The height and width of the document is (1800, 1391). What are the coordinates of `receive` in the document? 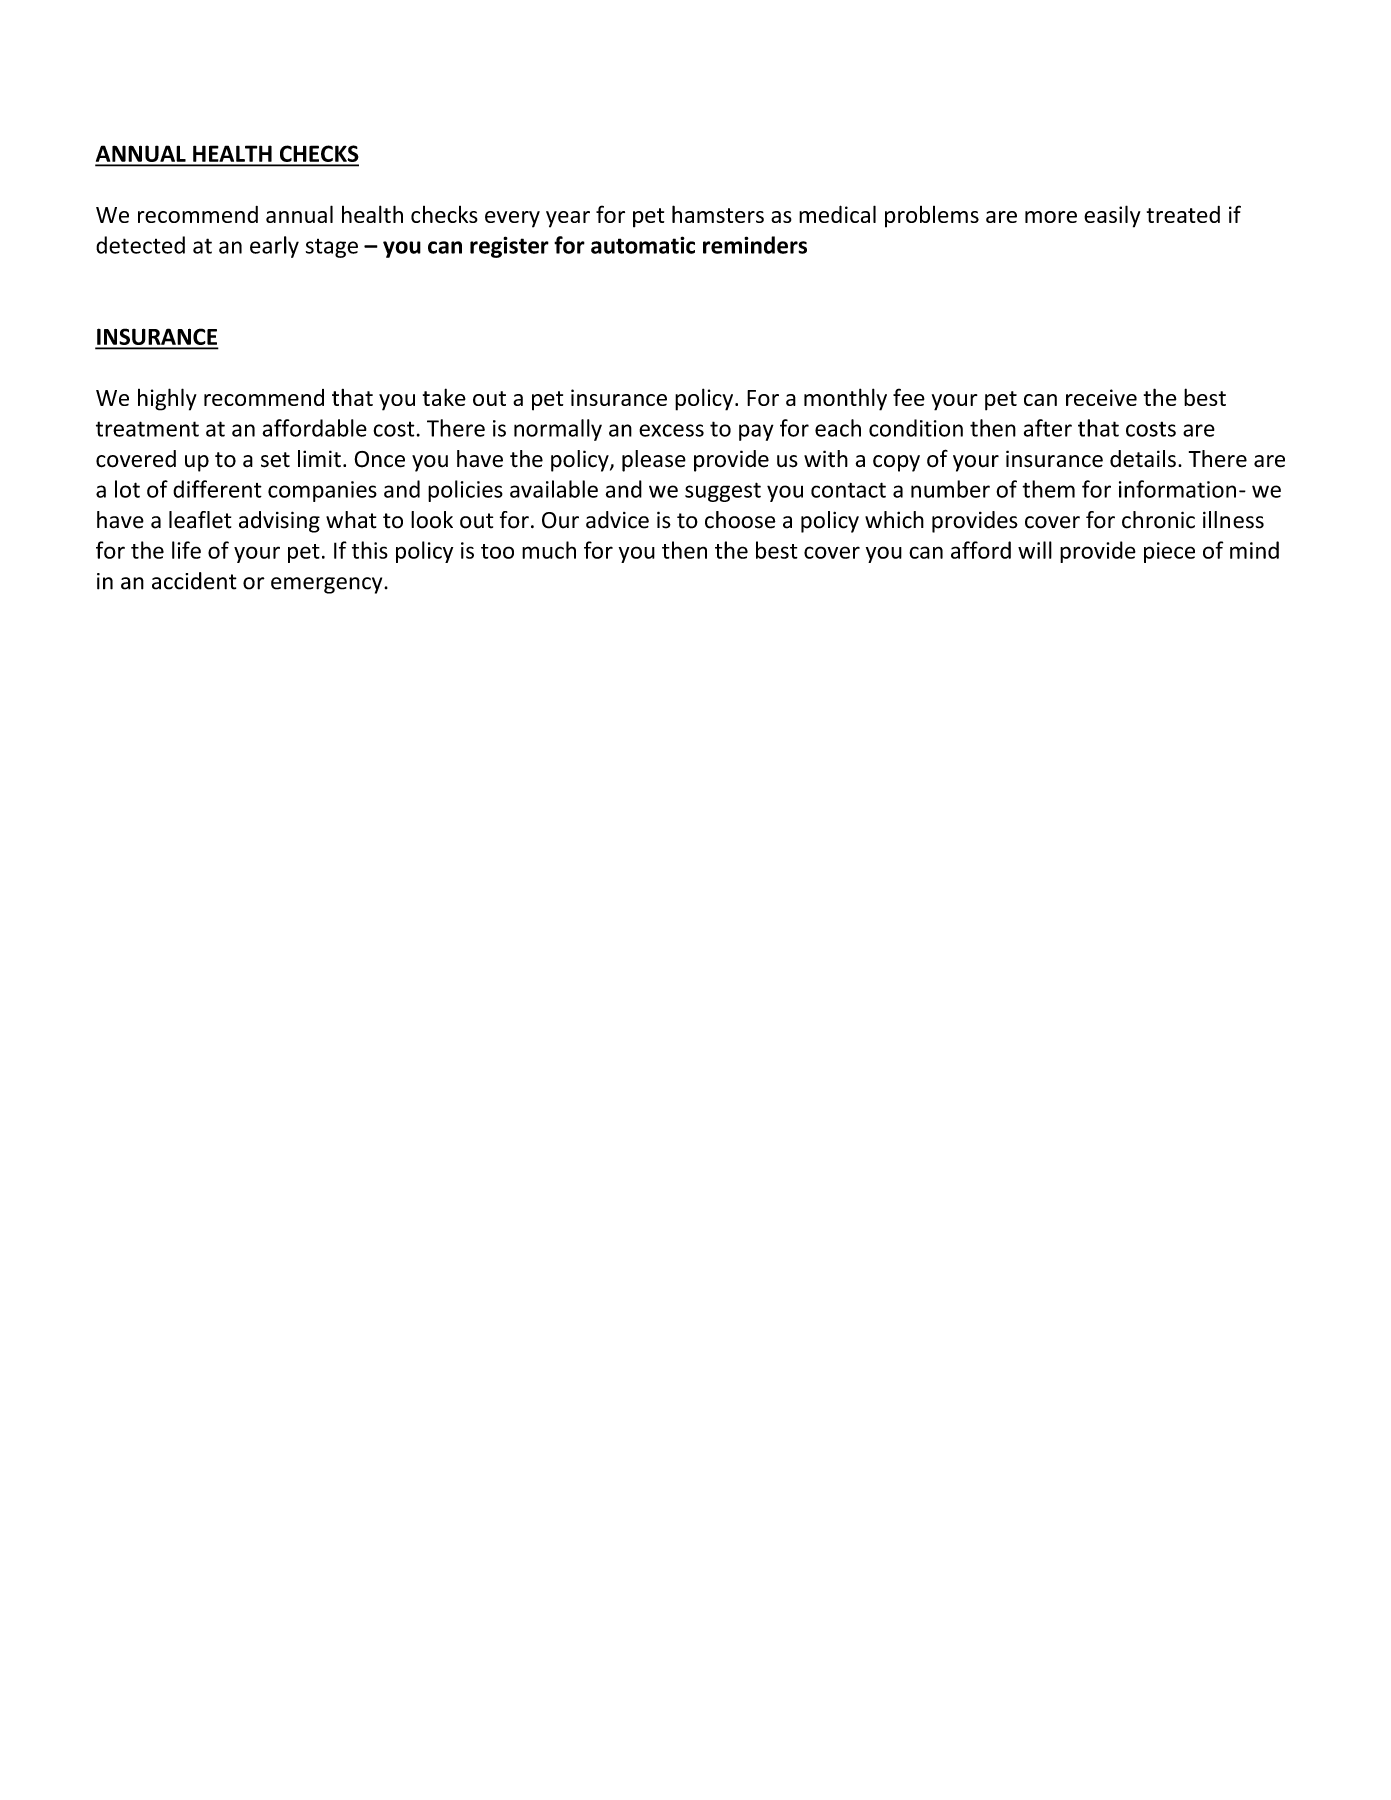 It's located at (1101, 397).
